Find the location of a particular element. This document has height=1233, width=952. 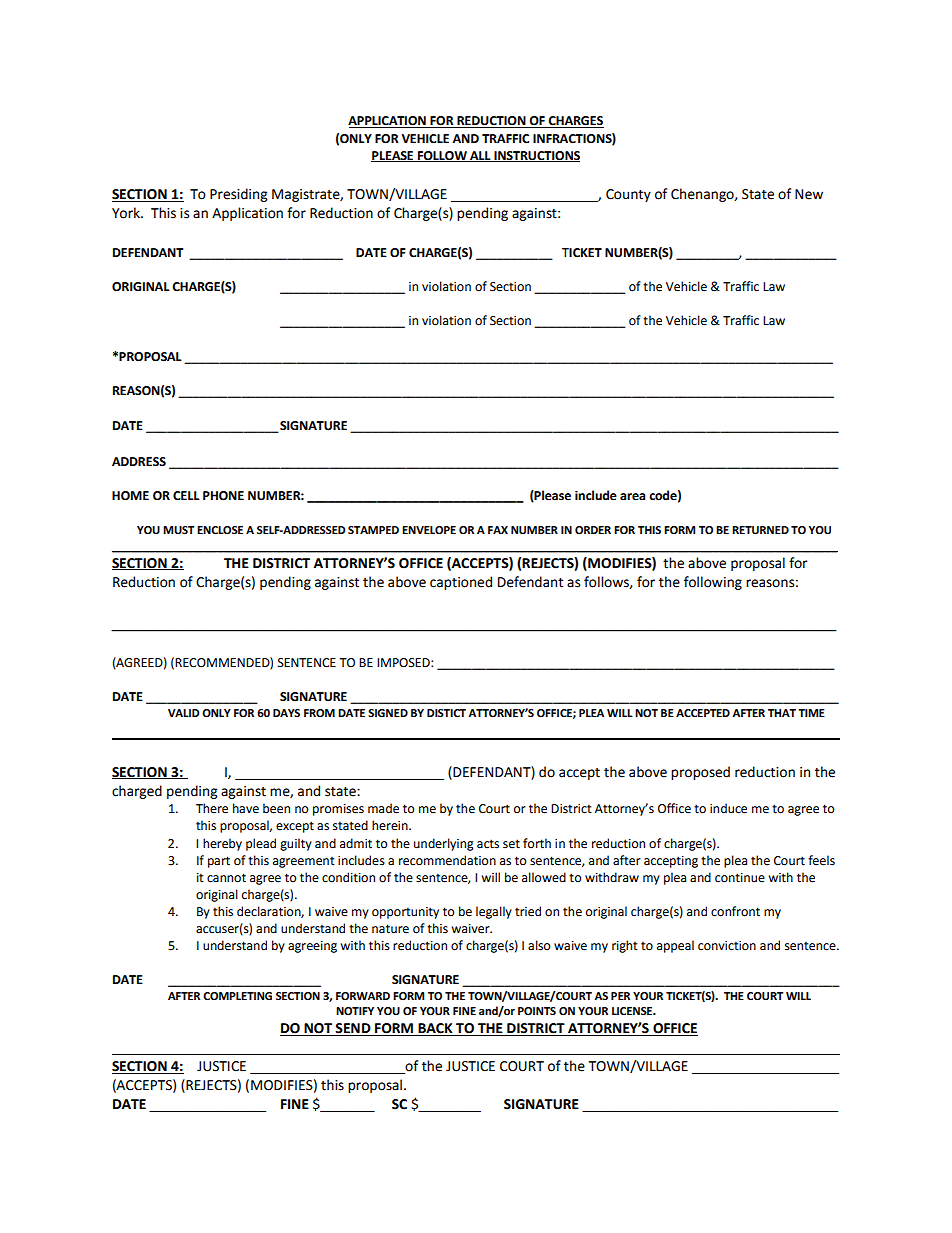

conviction is located at coordinates (727, 946).
